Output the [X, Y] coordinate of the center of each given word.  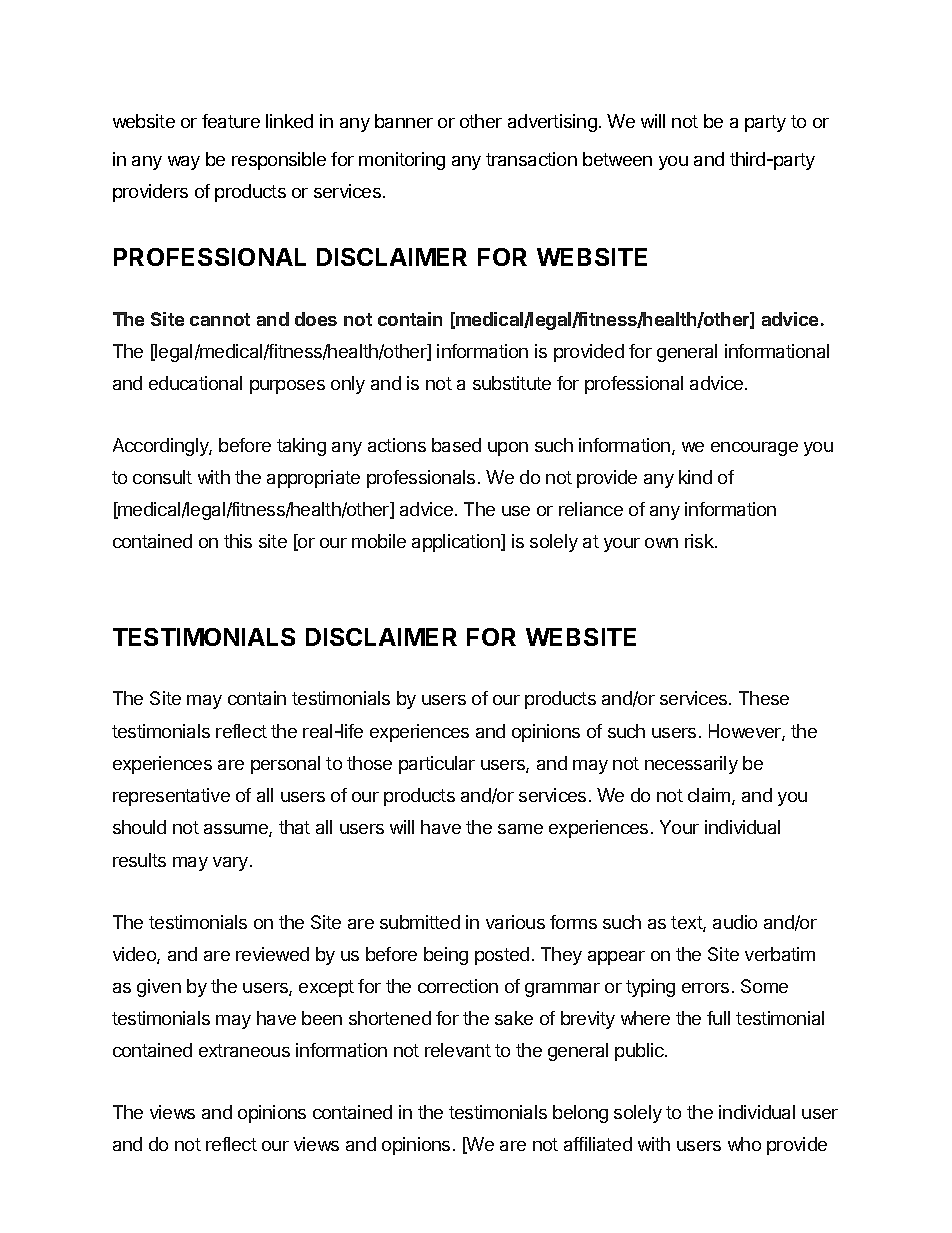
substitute [512, 383]
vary [230, 864]
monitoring [402, 161]
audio [735, 922]
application [457, 543]
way [184, 163]
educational [195, 383]
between [617, 159]
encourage [754, 449]
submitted [420, 922]
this [238, 541]
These [764, 698]
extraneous [244, 1050]
